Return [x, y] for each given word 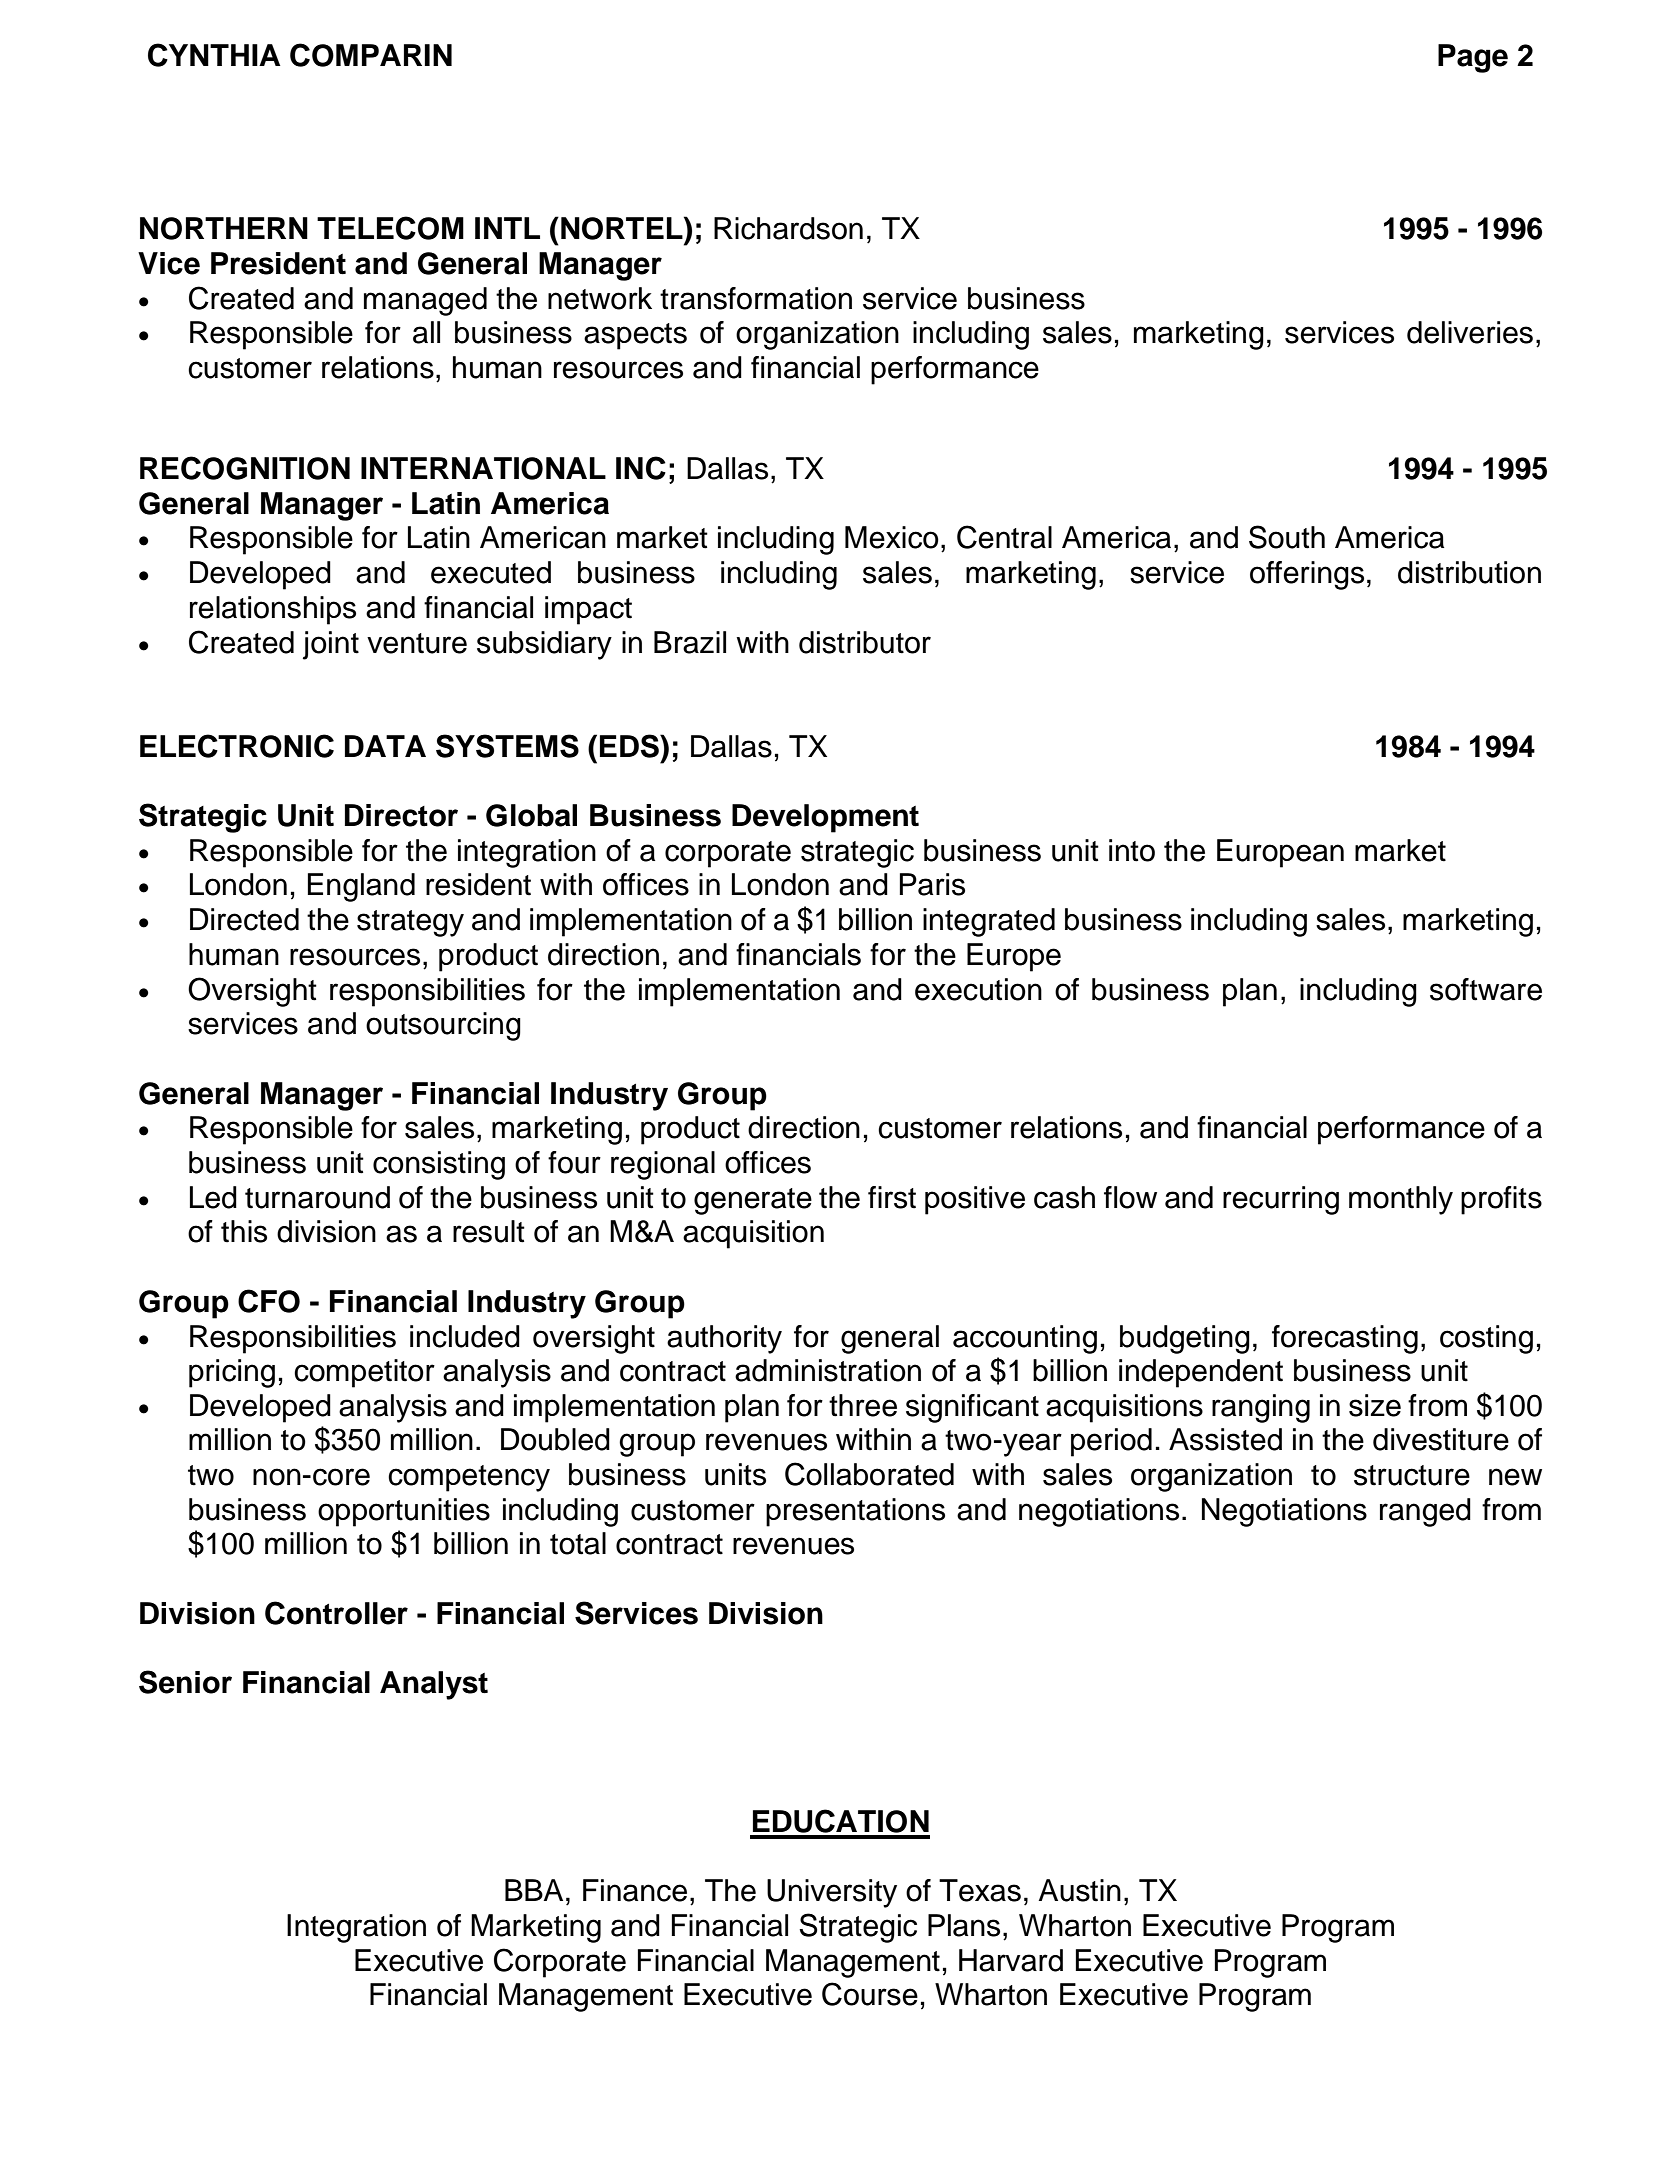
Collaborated [869, 1474]
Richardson [788, 228]
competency [469, 1478]
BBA [534, 1890]
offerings [1307, 575]
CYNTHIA [214, 55]
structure [1412, 1475]
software [1486, 989]
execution [978, 989]
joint [331, 645]
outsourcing [443, 1026]
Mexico [892, 537]
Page [1473, 58]
